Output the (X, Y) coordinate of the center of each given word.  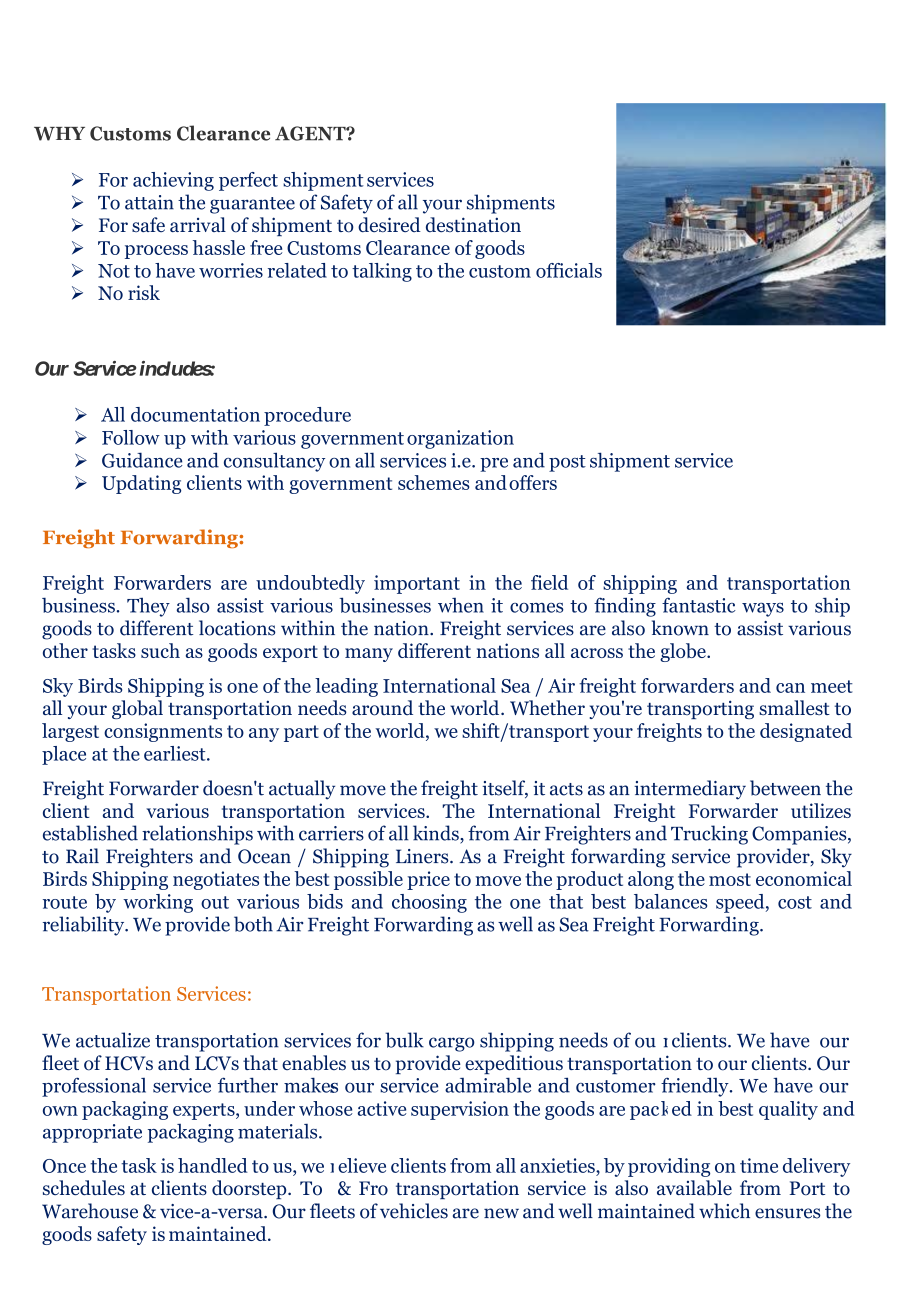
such (160, 650)
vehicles (414, 1211)
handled (213, 1165)
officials (569, 270)
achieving (173, 181)
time (759, 1165)
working (158, 903)
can (790, 688)
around (382, 708)
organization (460, 439)
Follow (131, 437)
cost (795, 902)
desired (389, 225)
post (567, 463)
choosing (429, 903)
